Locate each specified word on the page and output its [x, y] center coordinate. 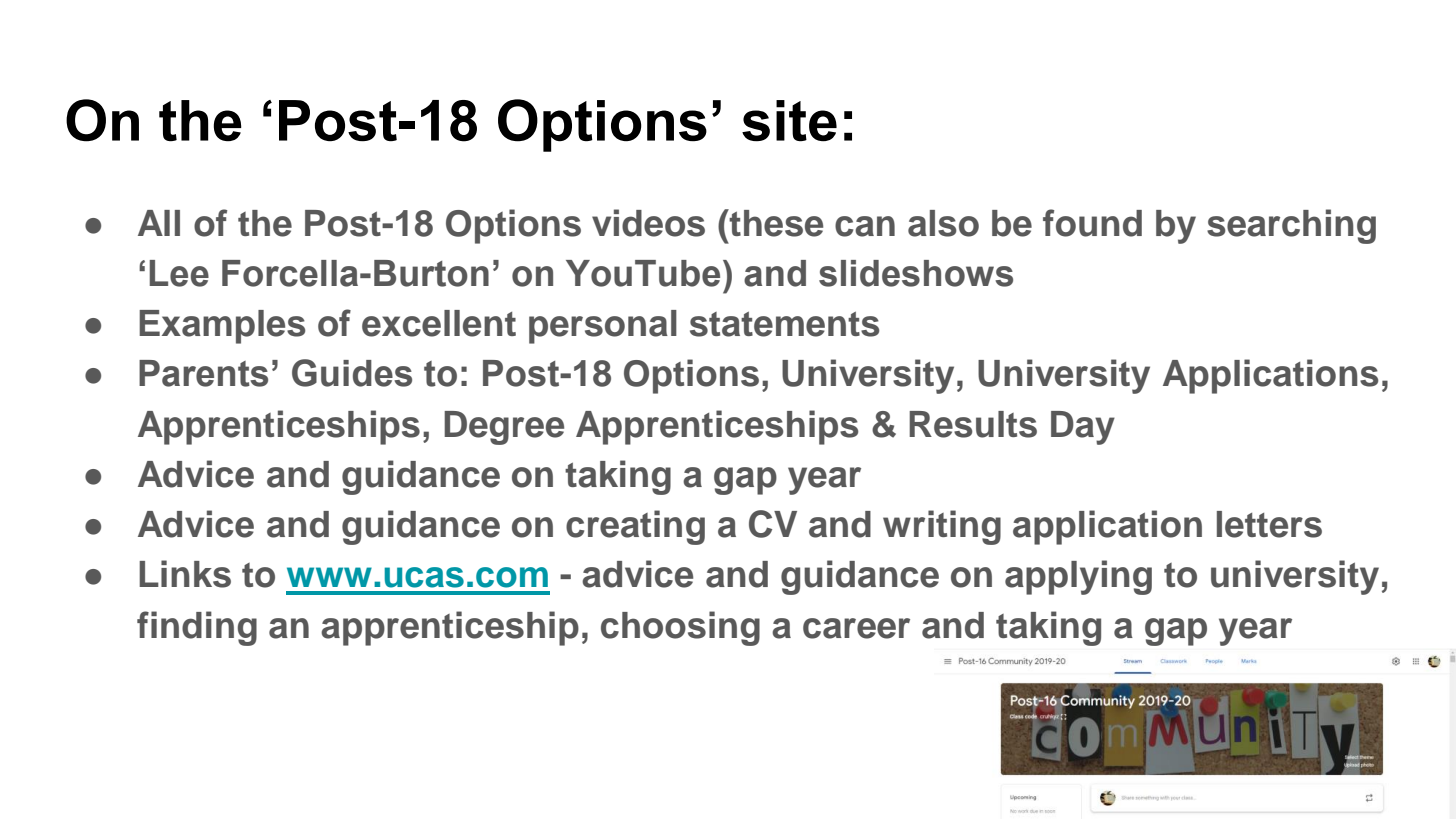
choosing [680, 628]
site [789, 121]
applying [1078, 577]
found [1092, 223]
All [159, 223]
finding [197, 628]
